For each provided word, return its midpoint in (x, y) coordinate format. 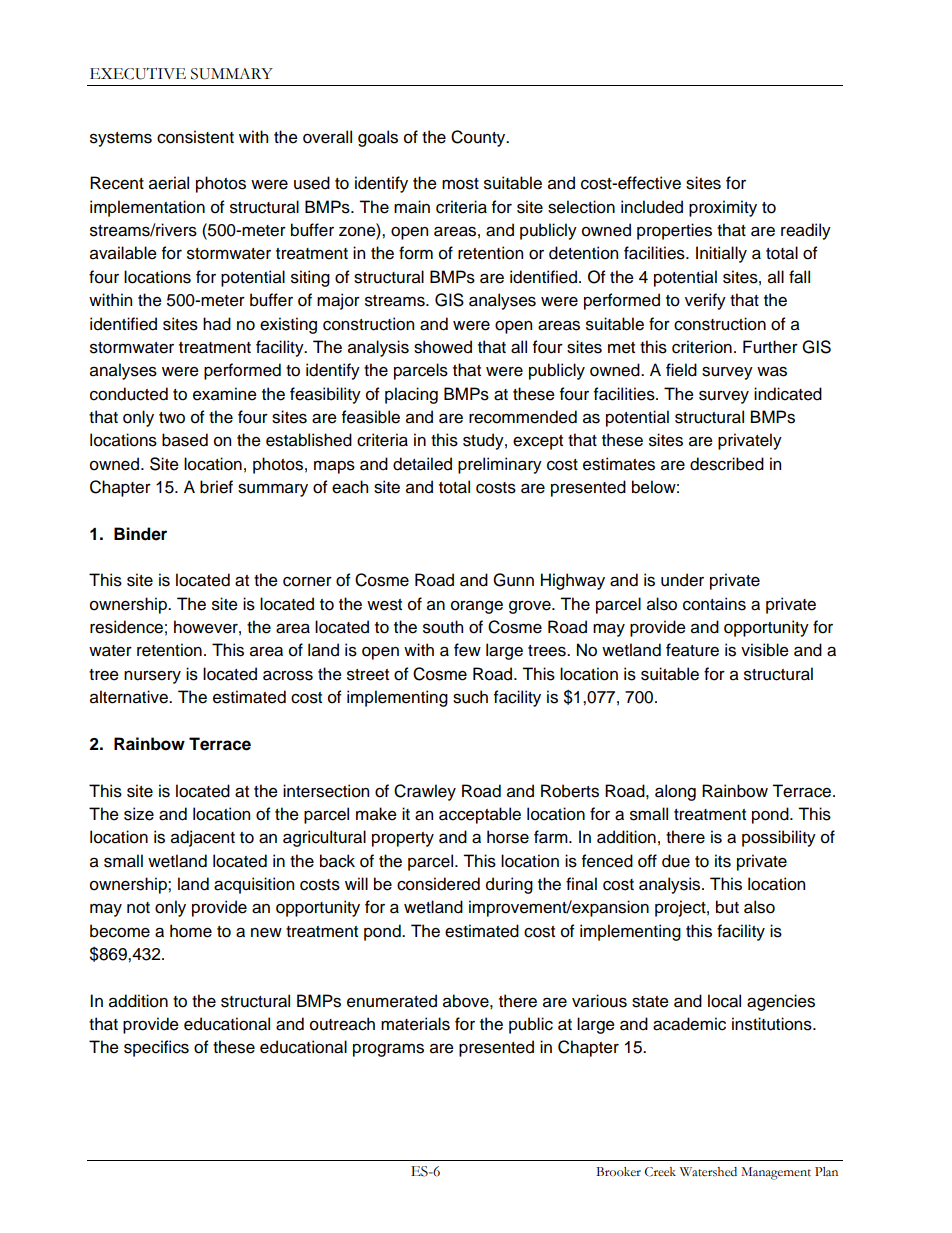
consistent (195, 137)
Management (776, 1173)
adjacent (203, 838)
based (185, 440)
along (675, 792)
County (479, 138)
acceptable (480, 815)
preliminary (500, 465)
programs (388, 1050)
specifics (156, 1048)
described (727, 464)
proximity (723, 208)
